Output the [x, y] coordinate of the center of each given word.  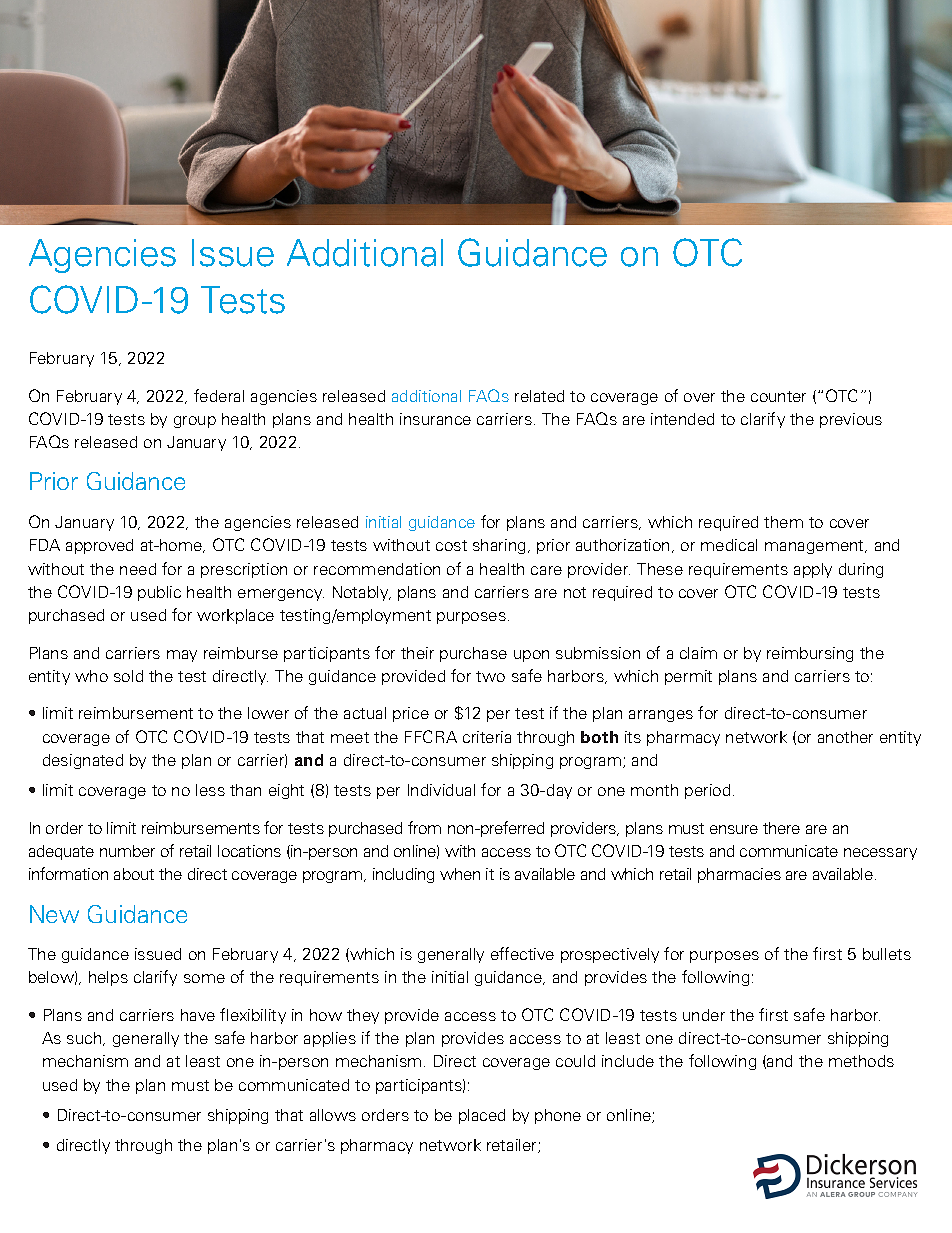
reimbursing [810, 654]
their [417, 653]
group [195, 422]
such [85, 1039]
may [182, 656]
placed [482, 1116]
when [460, 874]
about [134, 874]
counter [778, 396]
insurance [435, 419]
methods [861, 1061]
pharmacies [739, 875]
